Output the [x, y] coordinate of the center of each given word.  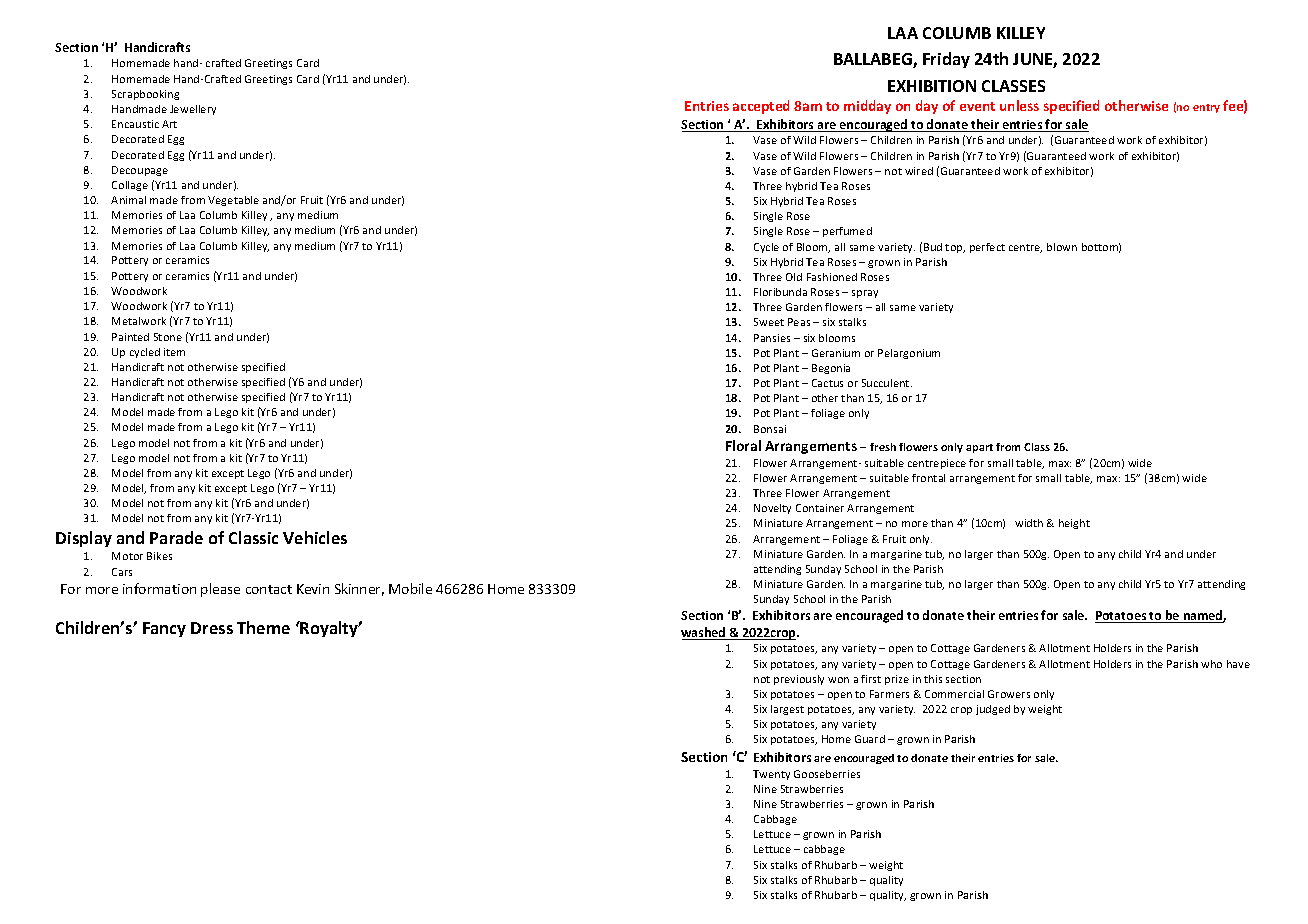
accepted [761, 107]
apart [979, 448]
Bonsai [770, 429]
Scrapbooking [145, 95]
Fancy [164, 629]
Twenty [771, 775]
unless [1019, 105]
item [174, 352]
